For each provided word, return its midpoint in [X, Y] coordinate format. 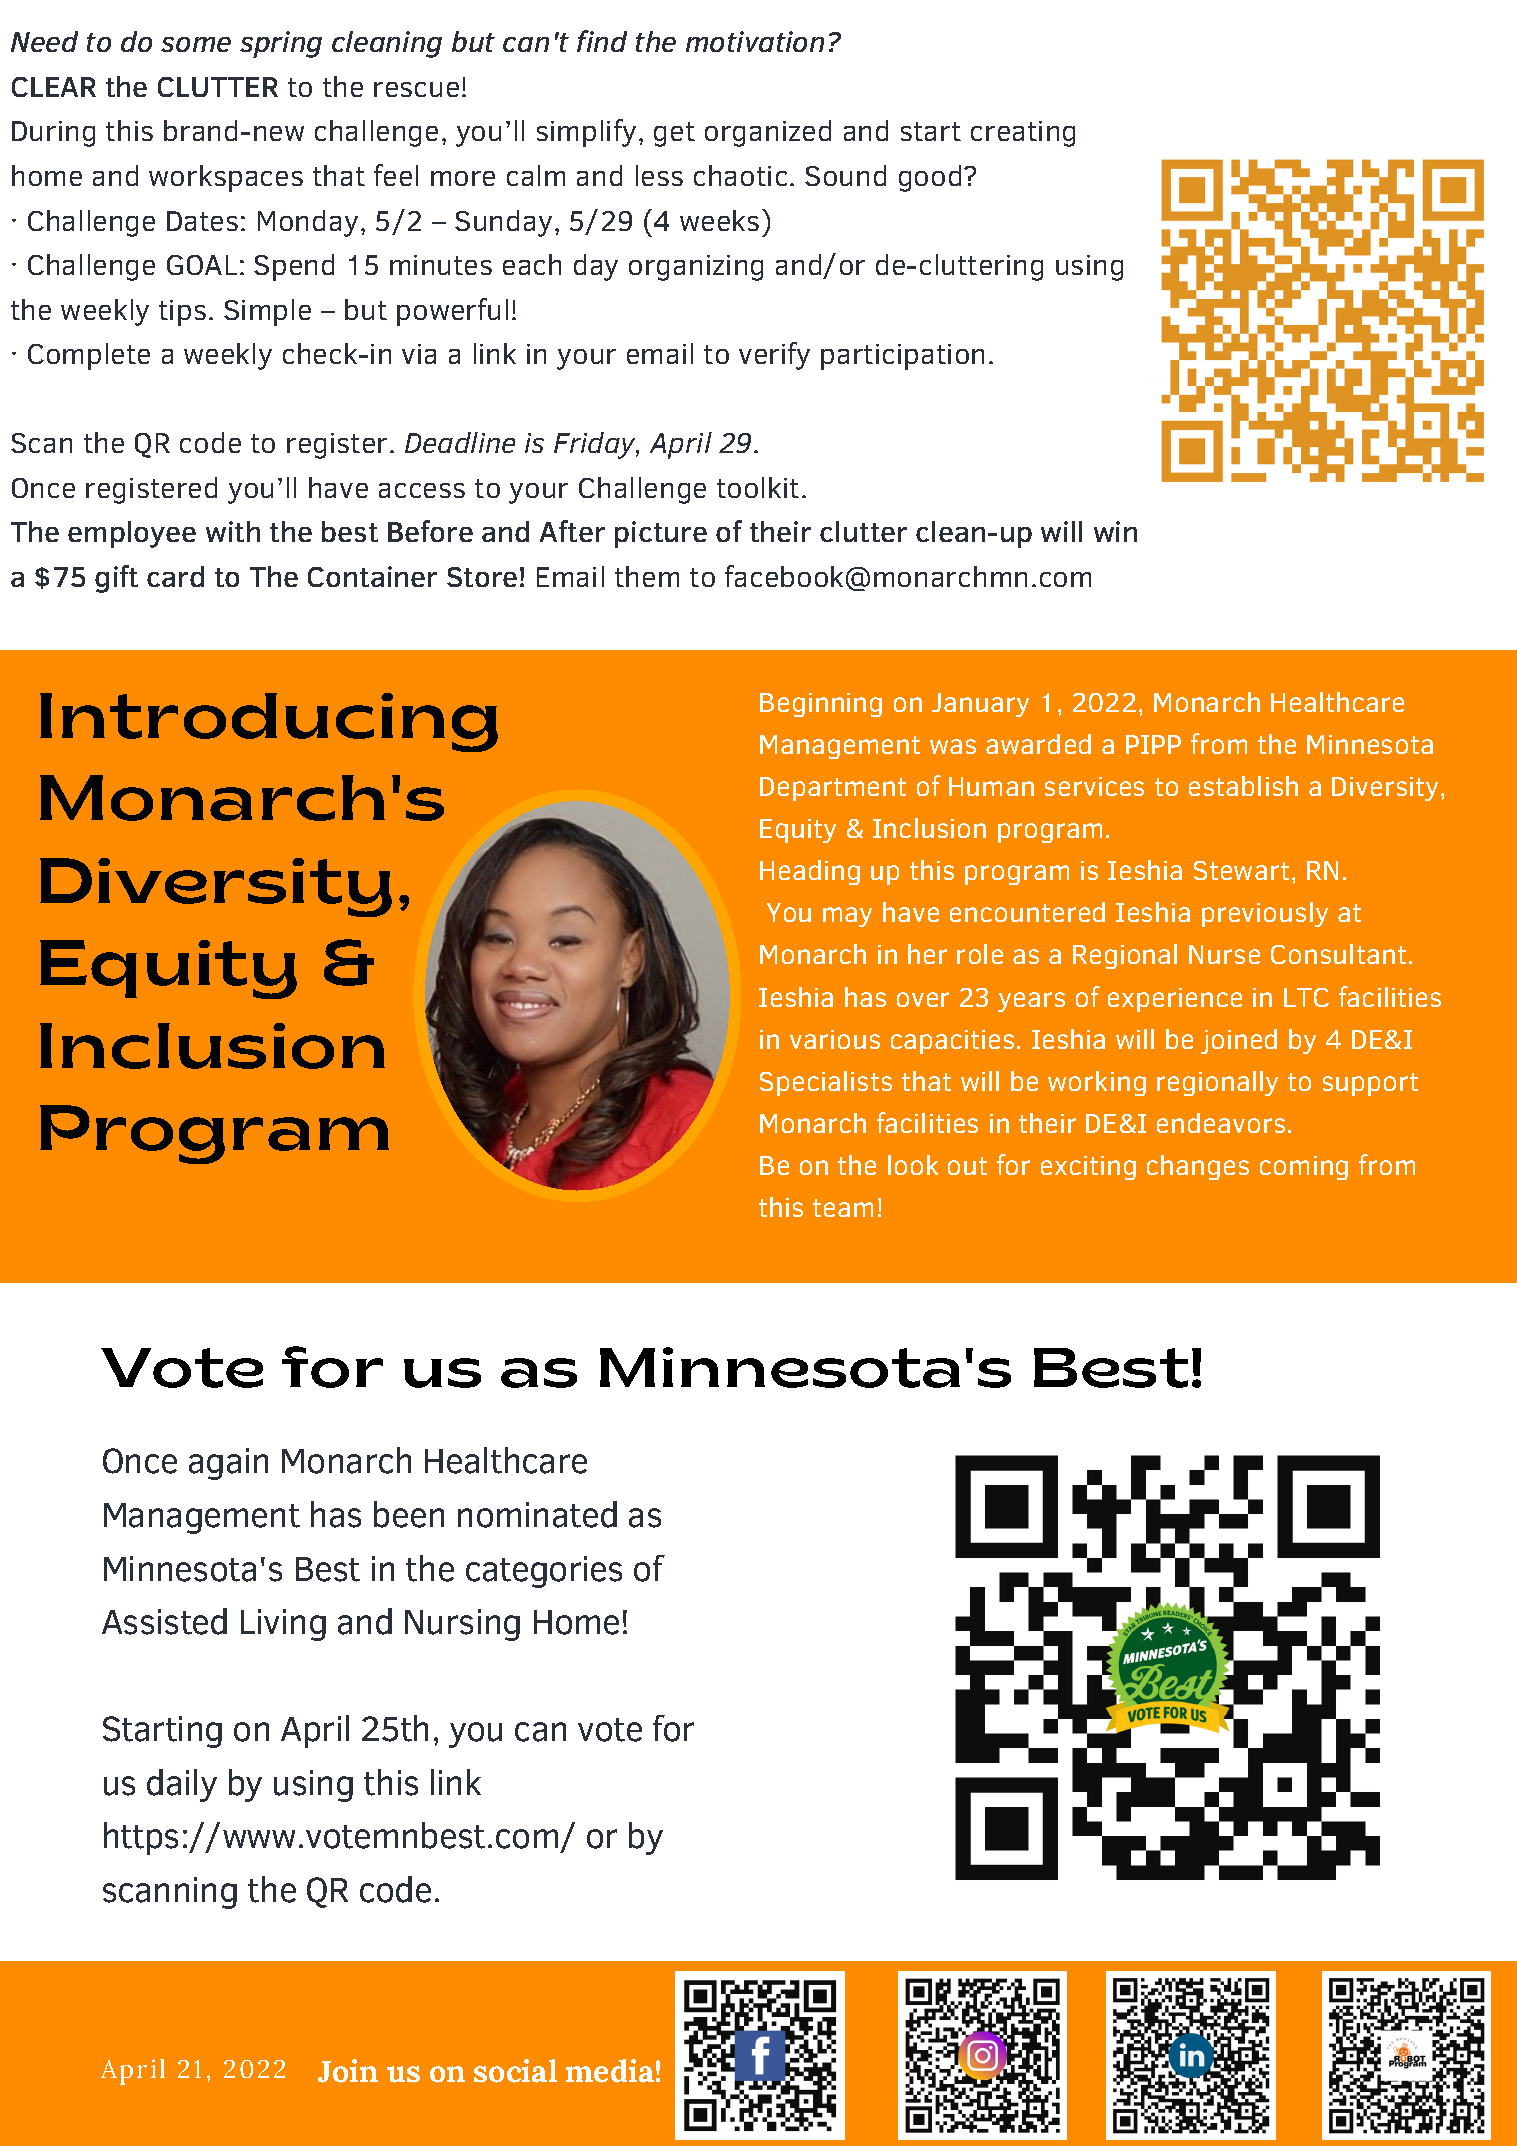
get [674, 134]
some [196, 44]
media [610, 2071]
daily [182, 1785]
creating [1023, 134]
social [515, 2071]
